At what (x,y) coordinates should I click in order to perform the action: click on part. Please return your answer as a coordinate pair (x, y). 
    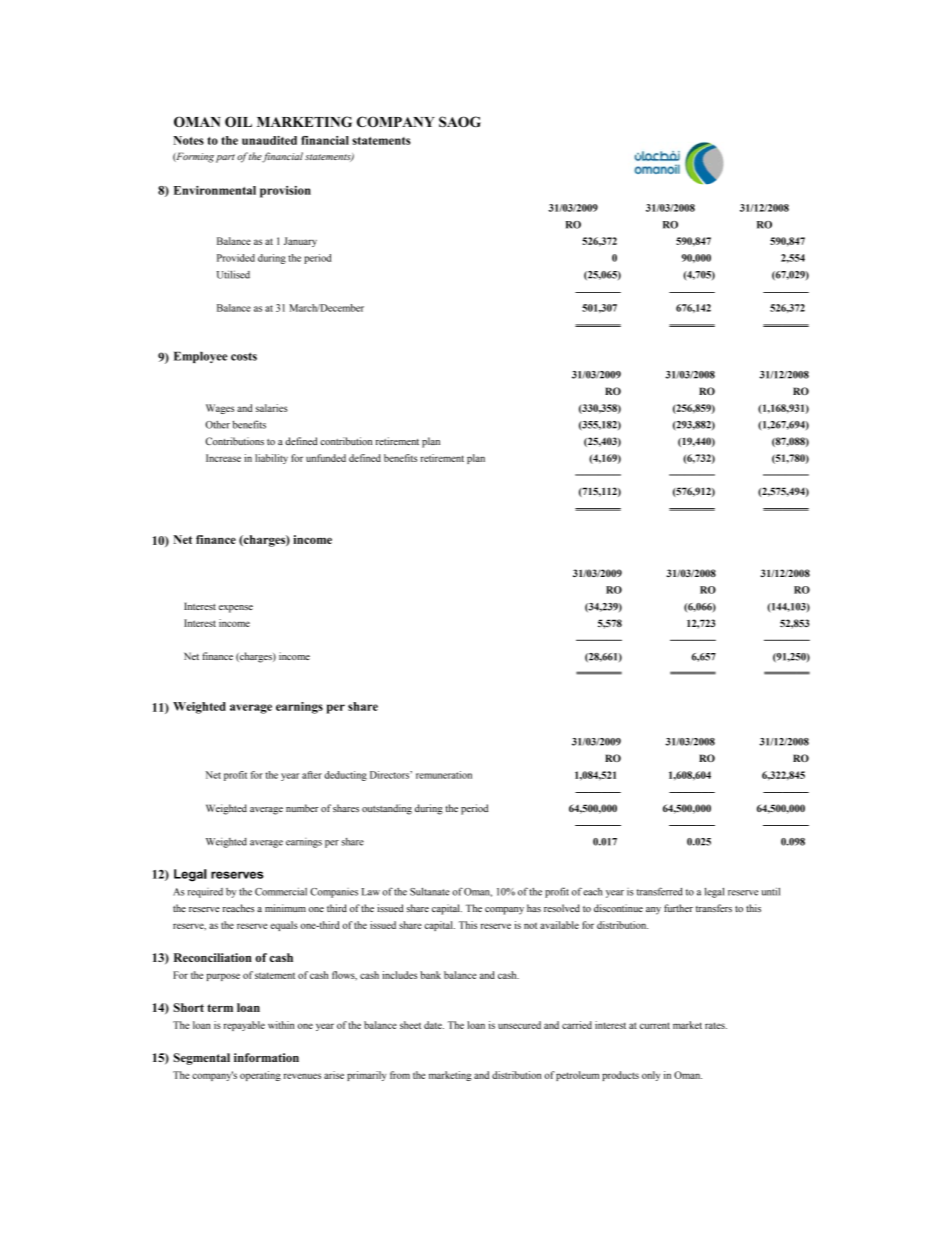
    Looking at the image, I should click on (225, 158).
